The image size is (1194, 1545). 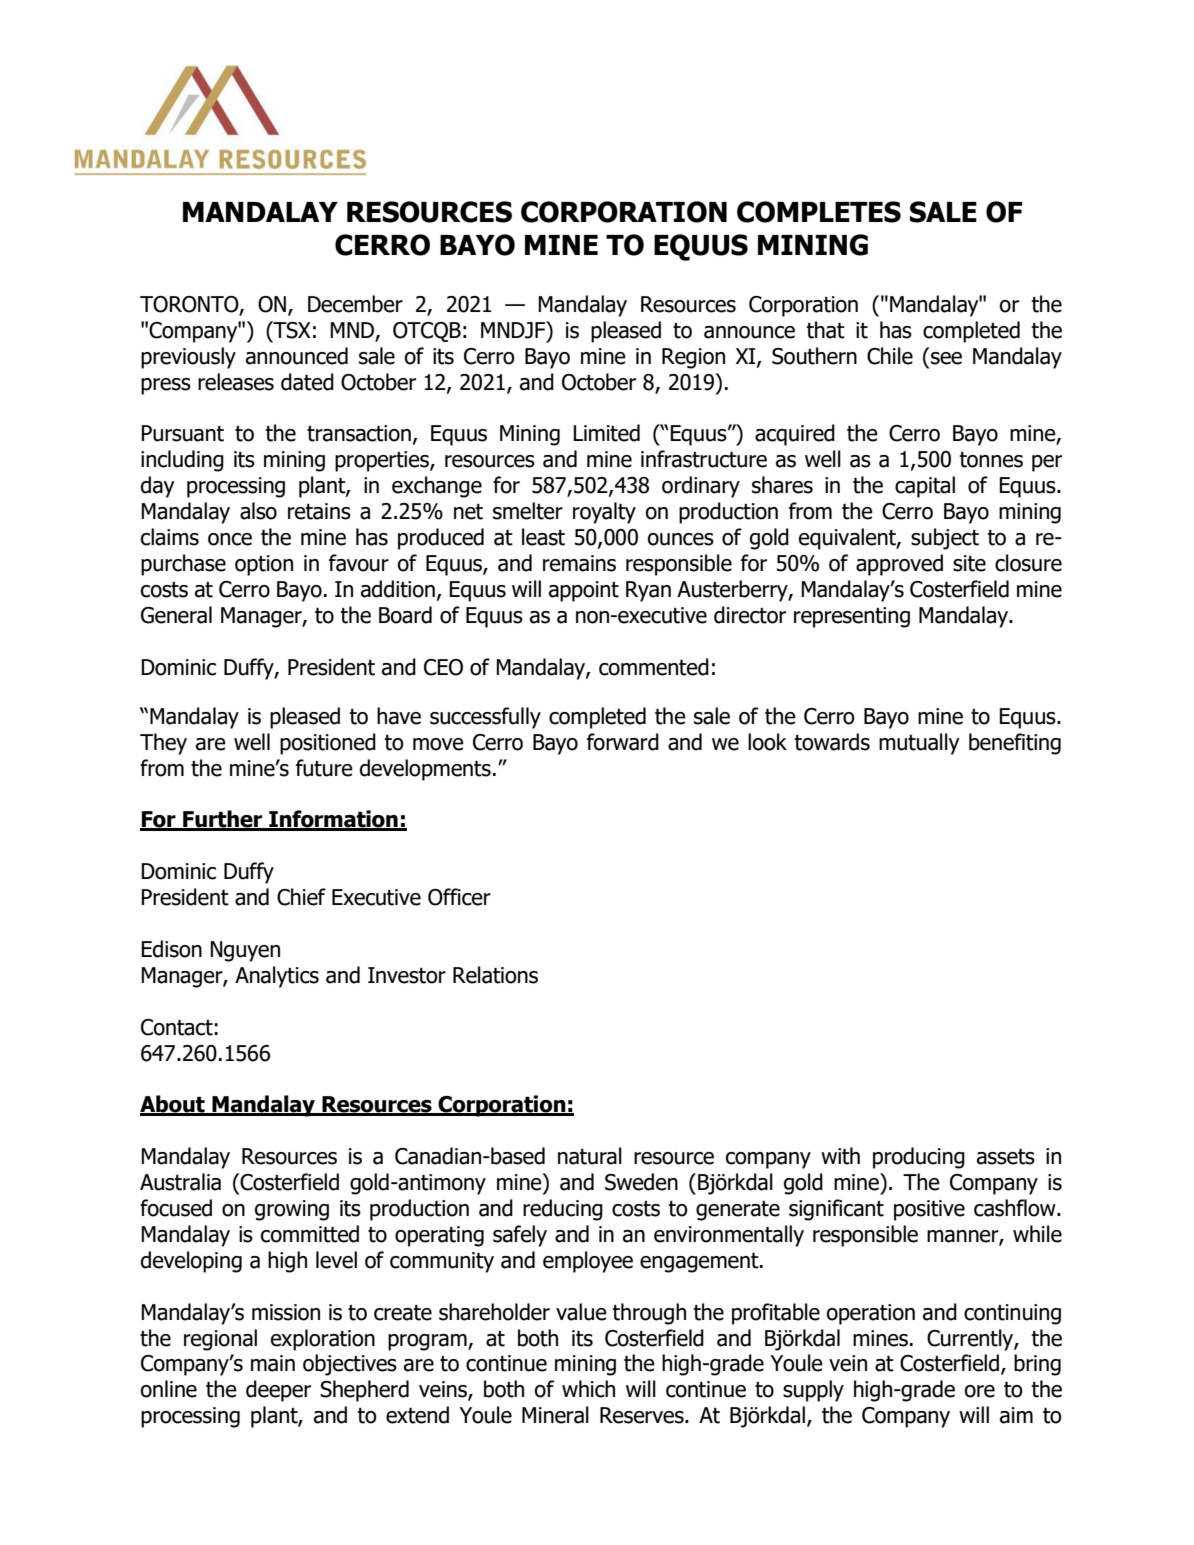 What do you see at coordinates (291, 330) in the image?
I see `TSX` at bounding box center [291, 330].
